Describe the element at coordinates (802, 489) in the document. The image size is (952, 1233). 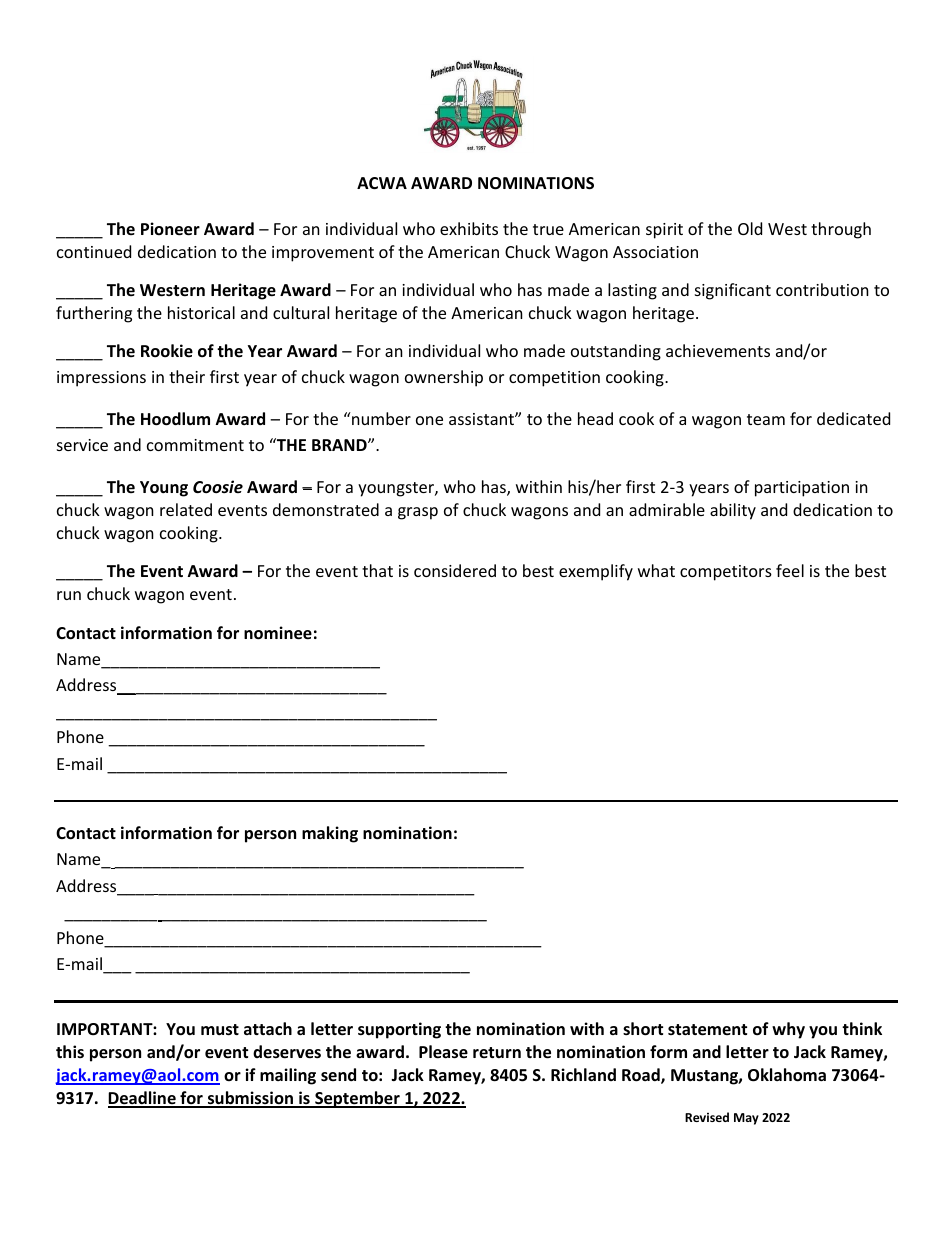
I see `participation` at that location.
